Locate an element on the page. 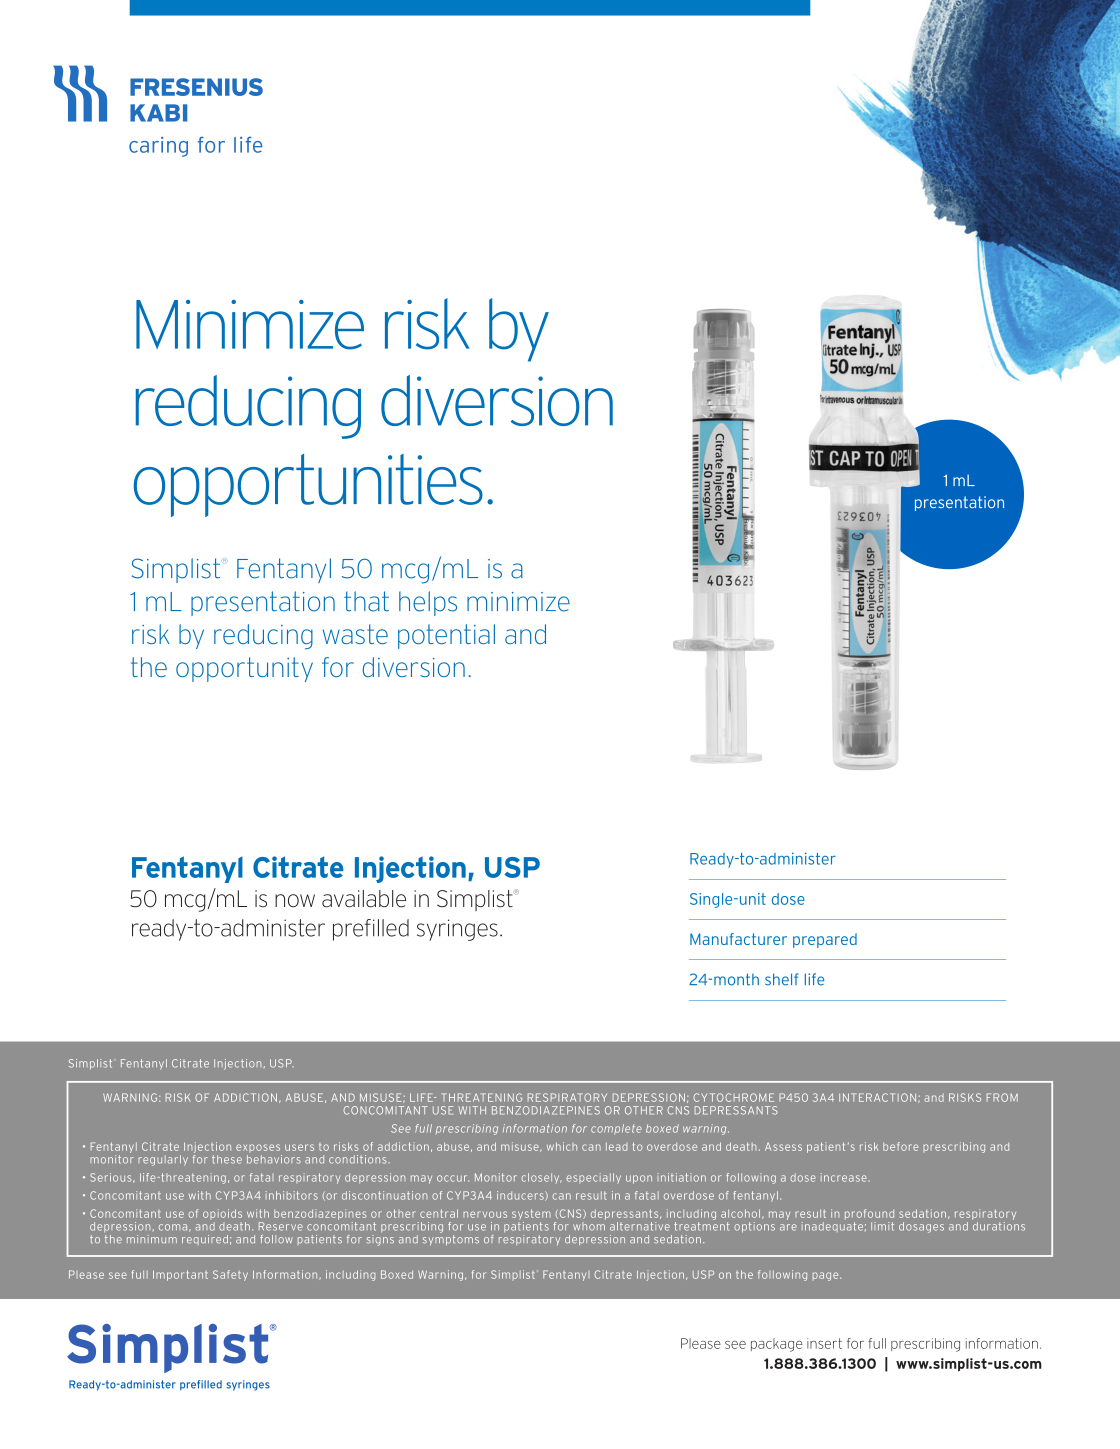  prepared is located at coordinates (825, 940).
